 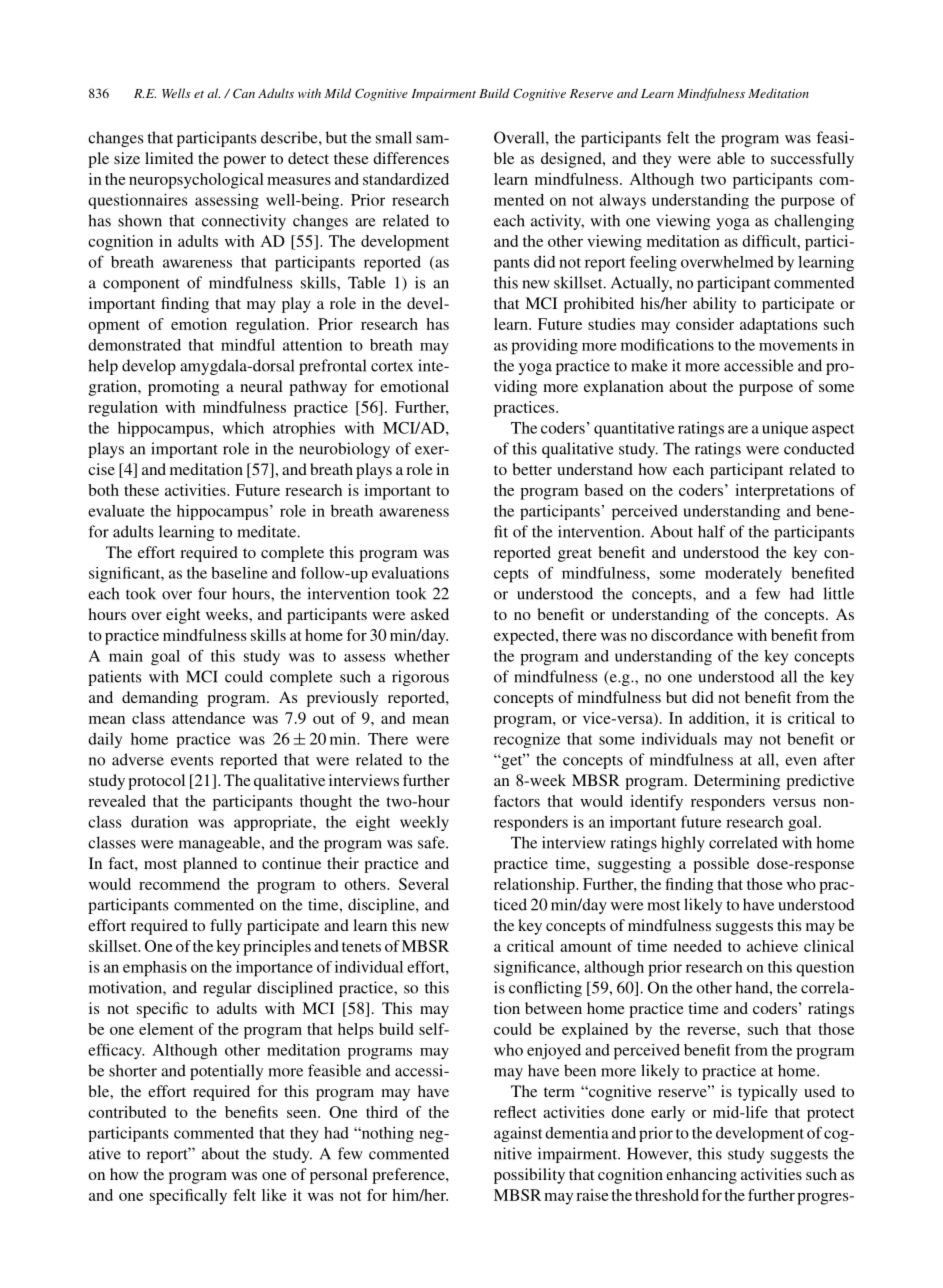 What do you see at coordinates (814, 222) in the screenshot?
I see `challenging` at bounding box center [814, 222].
